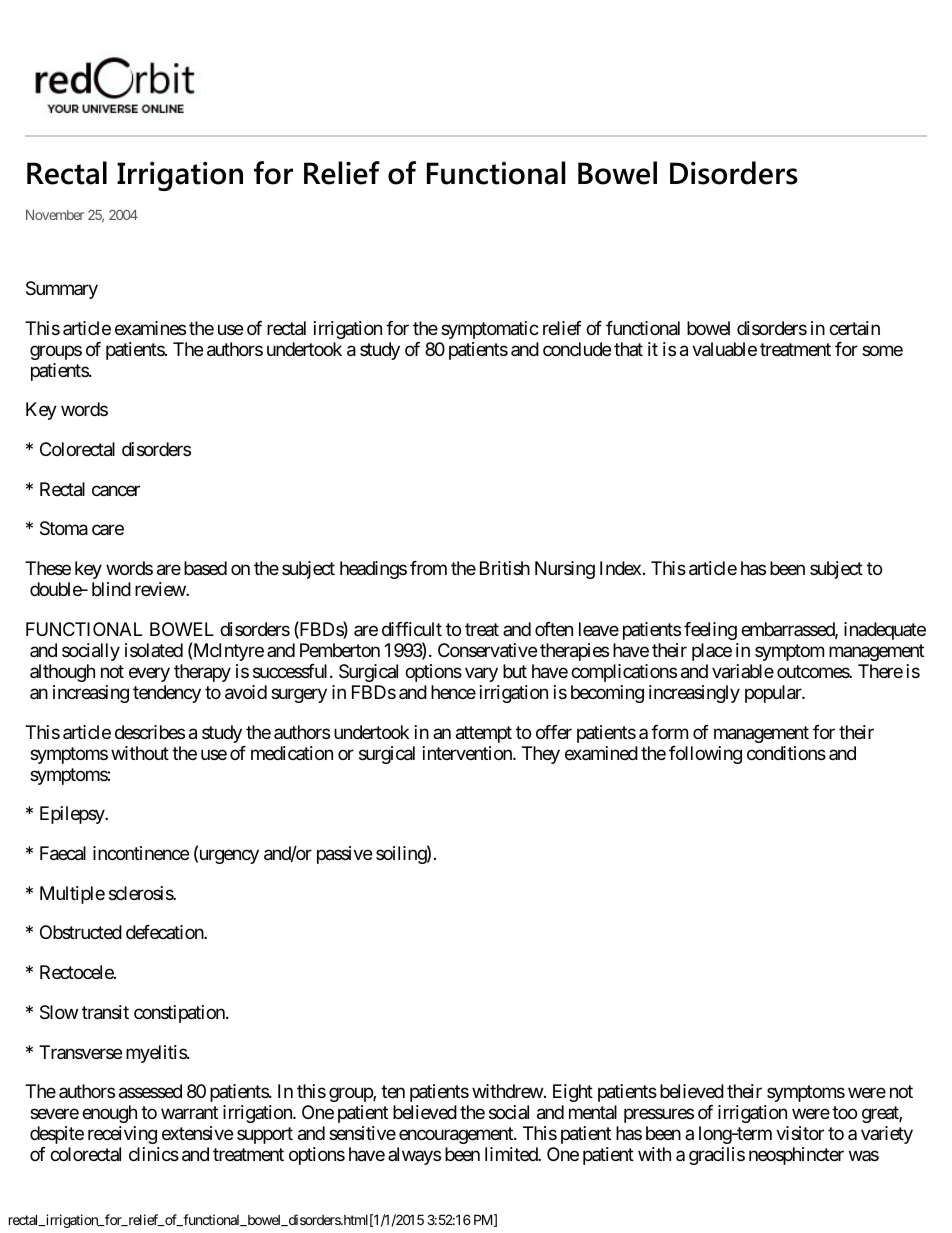 This image has height=1233, width=952. What do you see at coordinates (512, 1154) in the image?
I see `limited` at bounding box center [512, 1154].
